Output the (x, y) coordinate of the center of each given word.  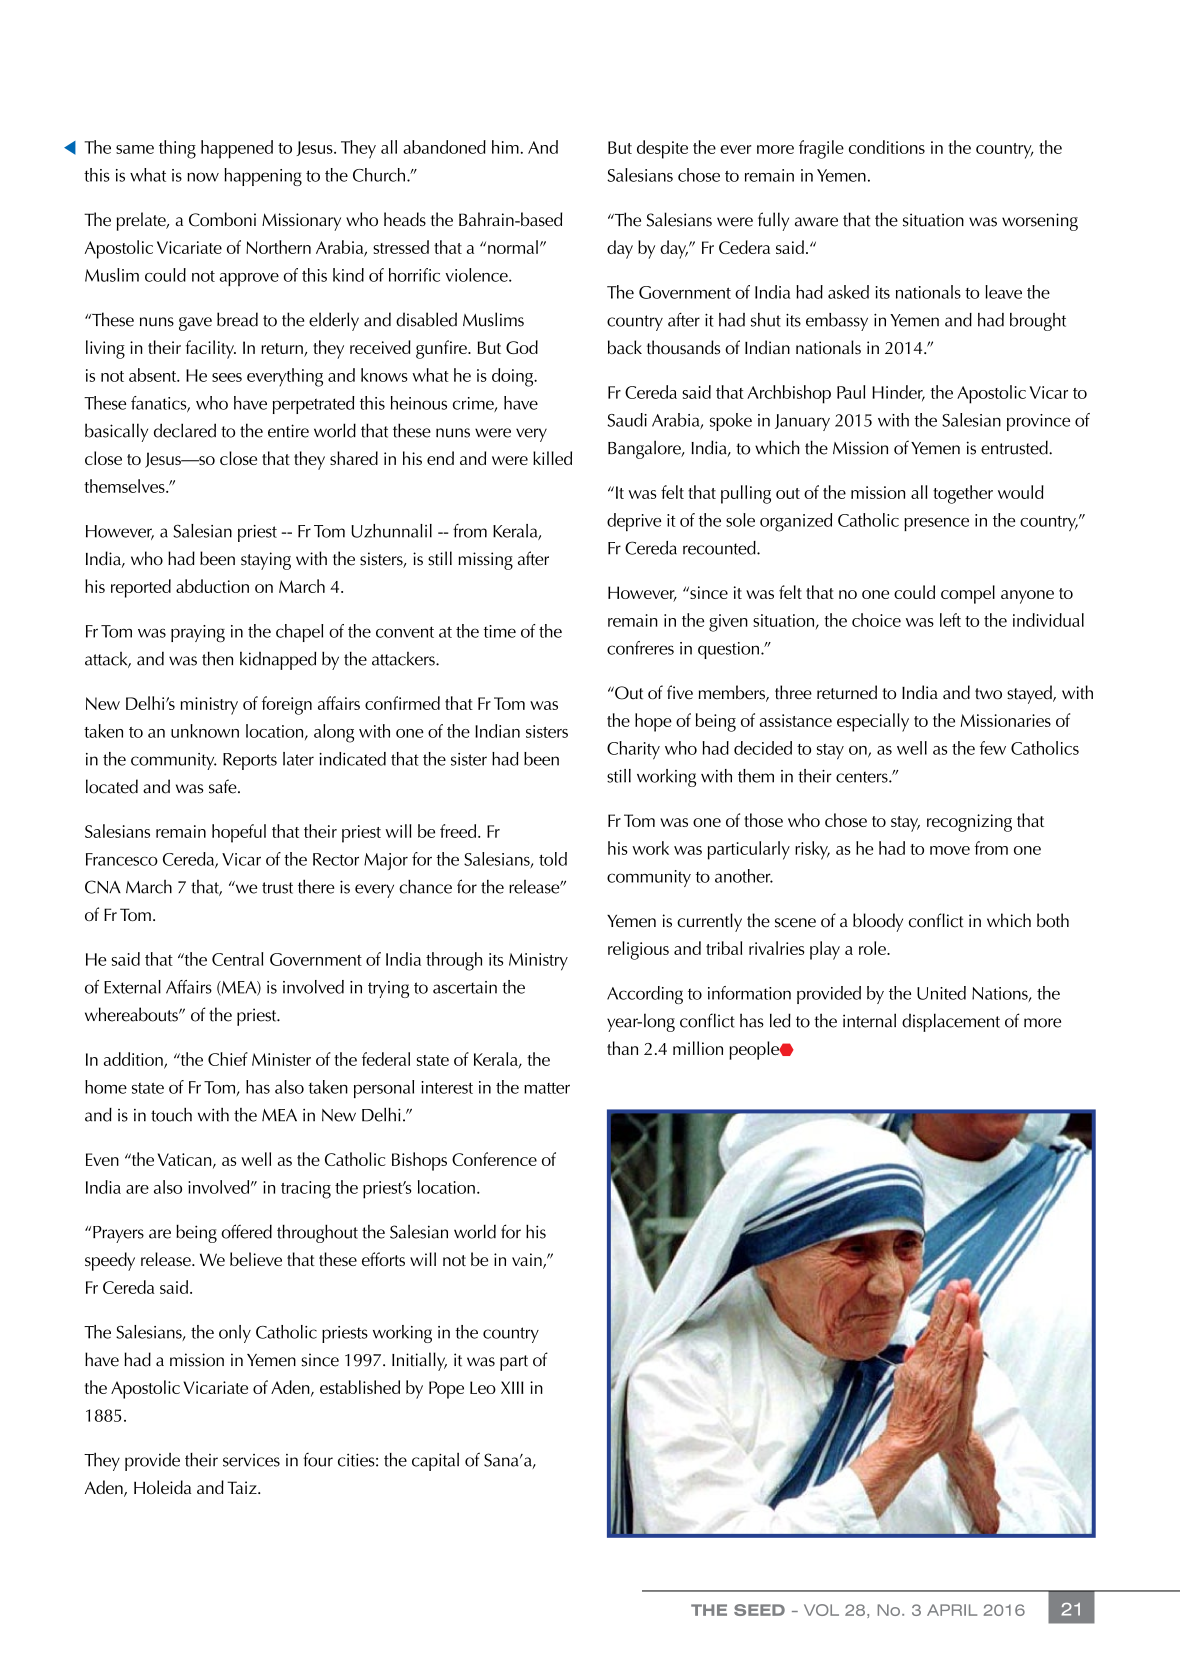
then (217, 658)
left (950, 620)
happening (263, 177)
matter (547, 1088)
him (505, 147)
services (251, 1460)
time (500, 631)
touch (171, 1115)
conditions (887, 147)
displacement (951, 1022)
